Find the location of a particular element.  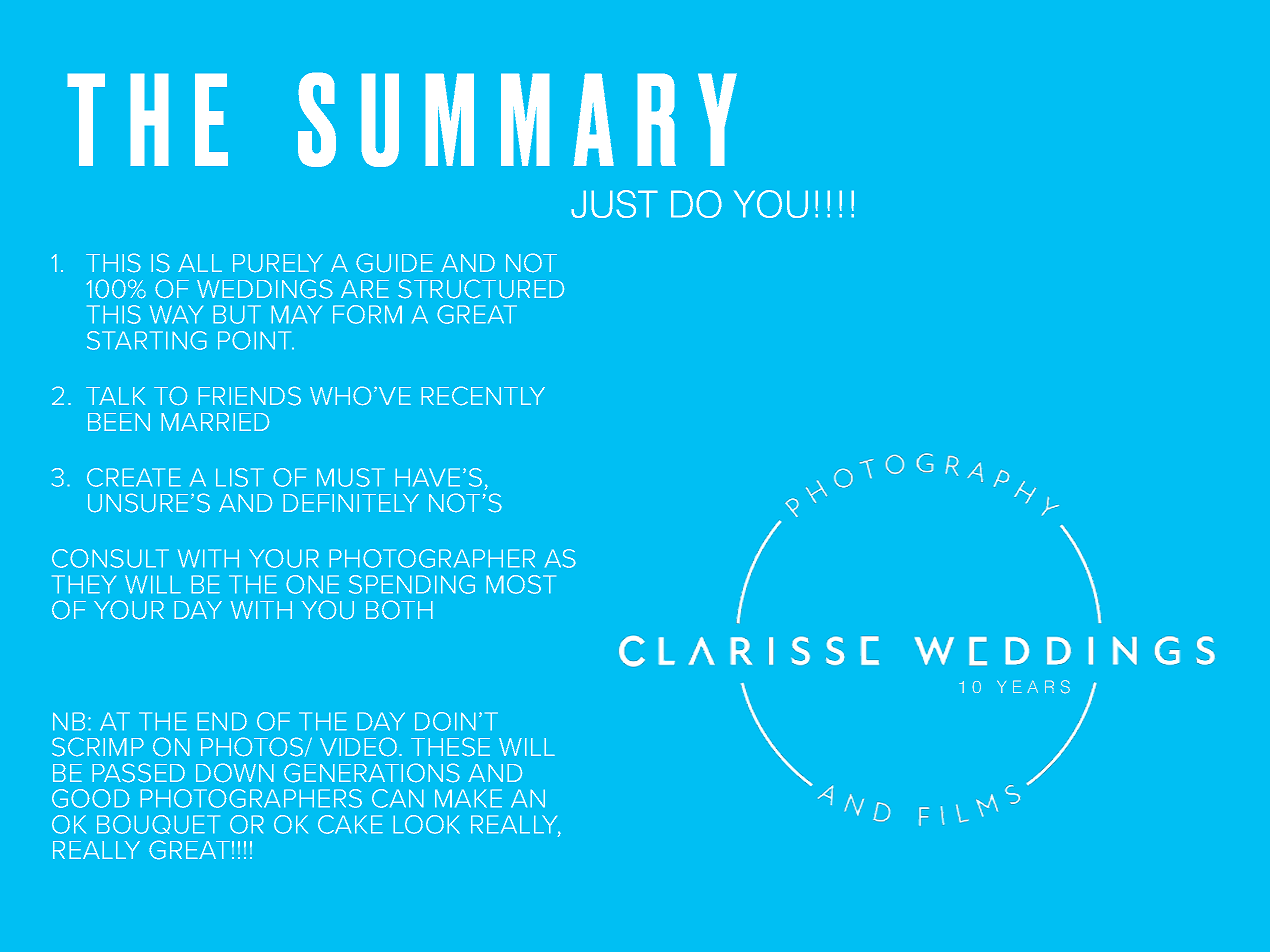

BOUQUET is located at coordinates (158, 824).
